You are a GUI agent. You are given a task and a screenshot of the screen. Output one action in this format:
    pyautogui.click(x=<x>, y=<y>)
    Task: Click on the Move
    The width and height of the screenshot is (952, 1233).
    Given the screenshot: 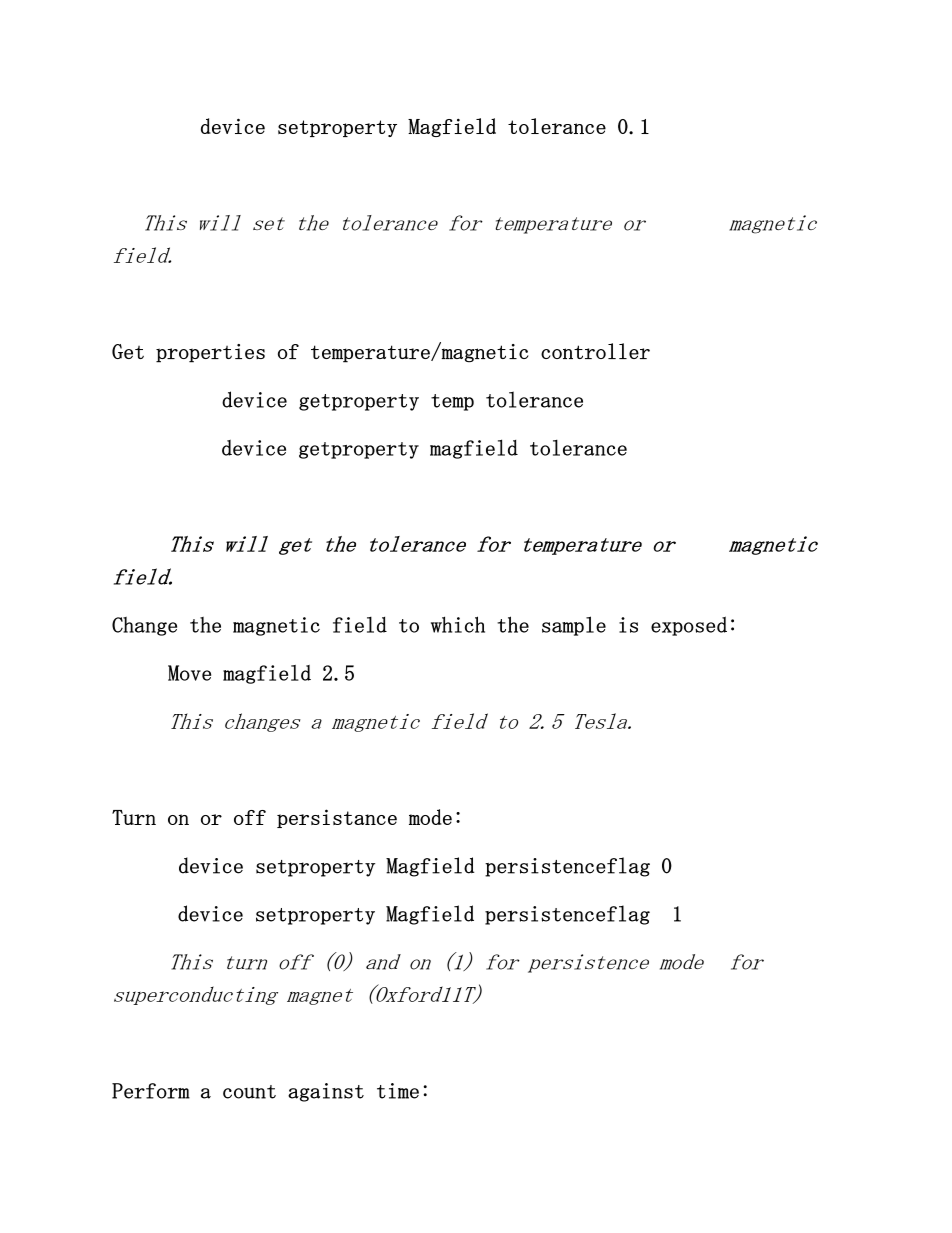 What is the action you would take?
    pyautogui.click(x=189, y=673)
